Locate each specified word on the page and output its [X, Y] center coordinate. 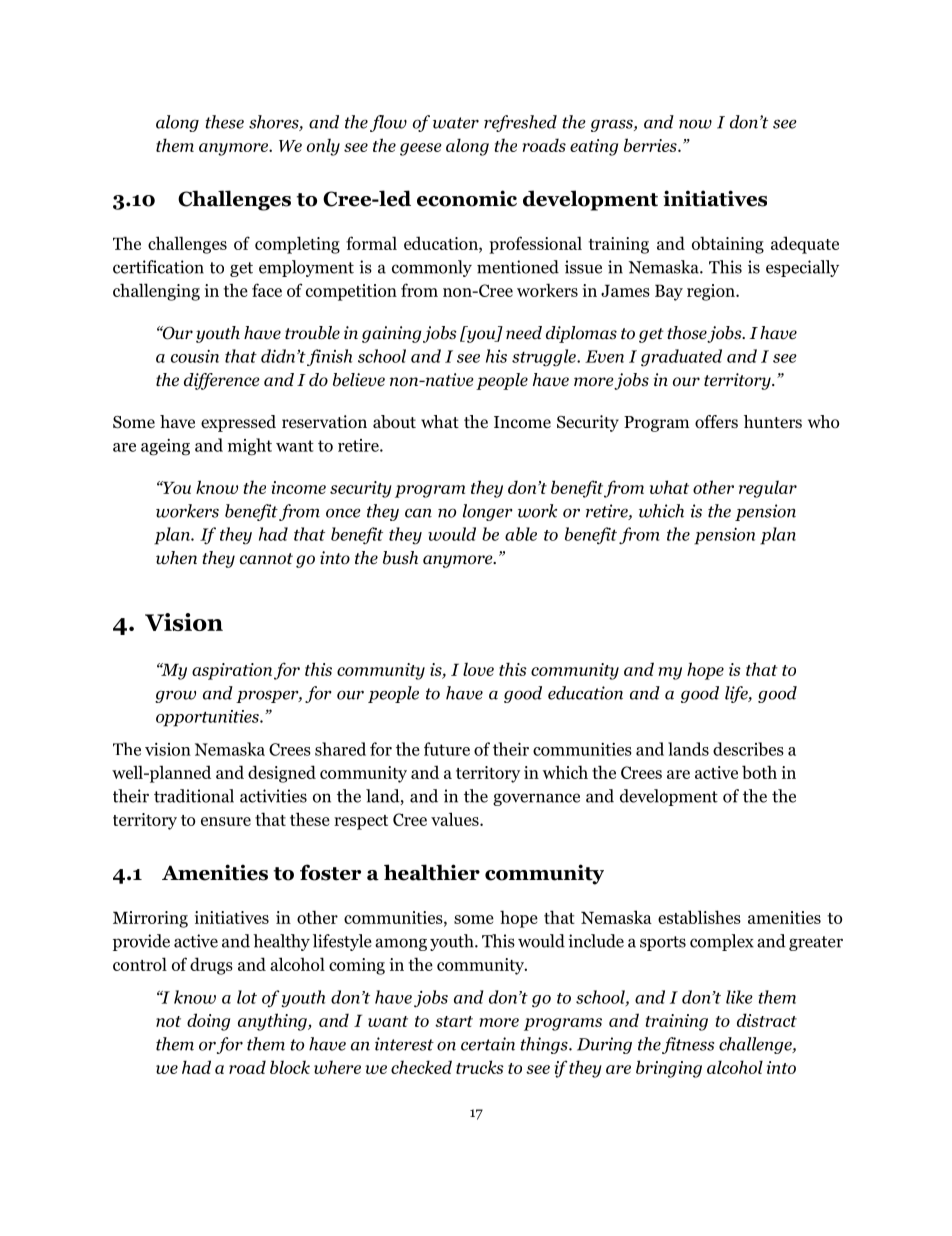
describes [748, 749]
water [456, 123]
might [250, 447]
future [447, 749]
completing [297, 245]
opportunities [208, 718]
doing [208, 1022]
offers [716, 422]
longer [488, 512]
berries [651, 145]
